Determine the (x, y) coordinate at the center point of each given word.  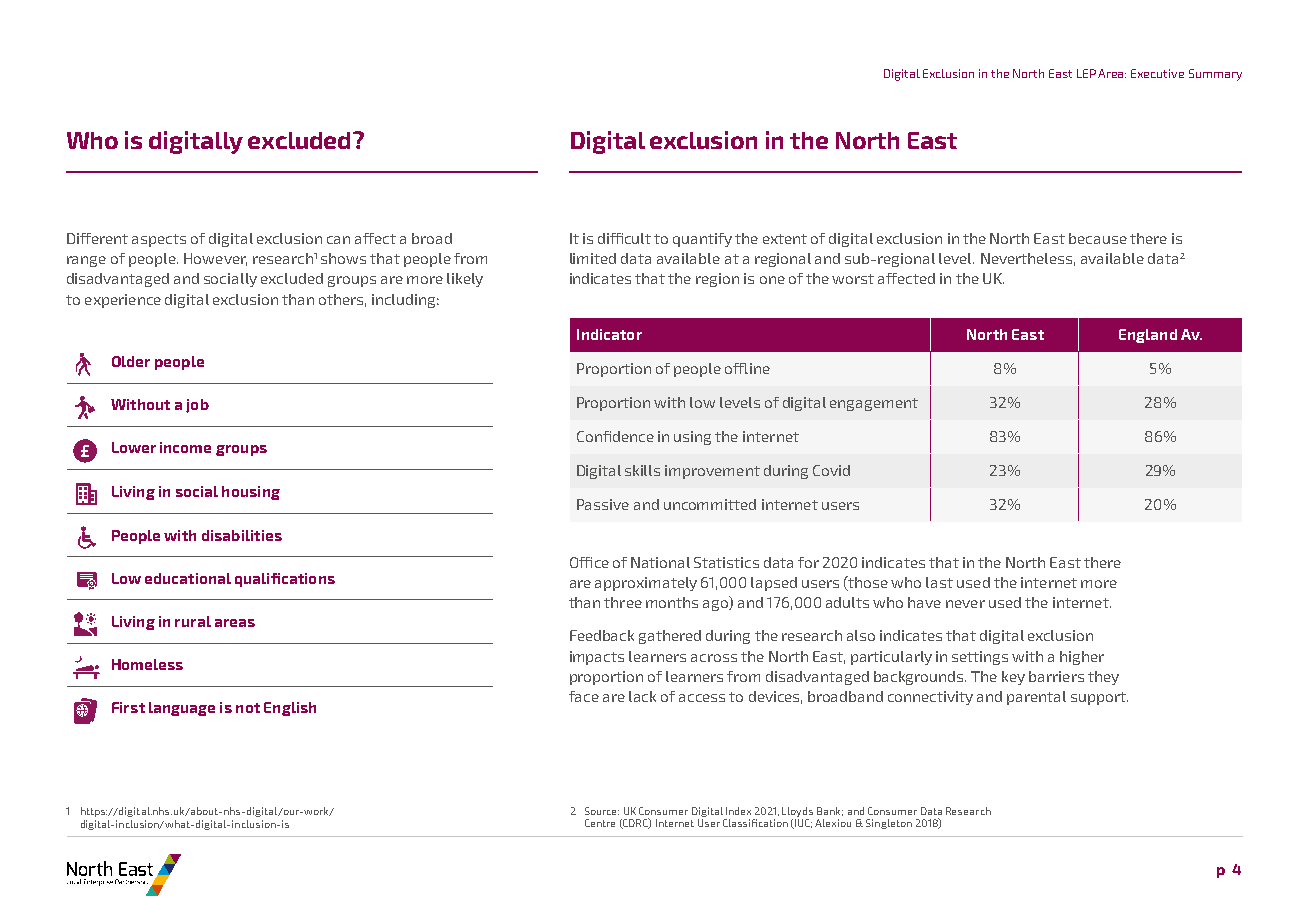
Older (131, 361)
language (182, 709)
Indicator (609, 334)
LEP (1086, 73)
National (660, 562)
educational (188, 578)
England (1148, 336)
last (939, 582)
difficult (624, 238)
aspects (159, 240)
